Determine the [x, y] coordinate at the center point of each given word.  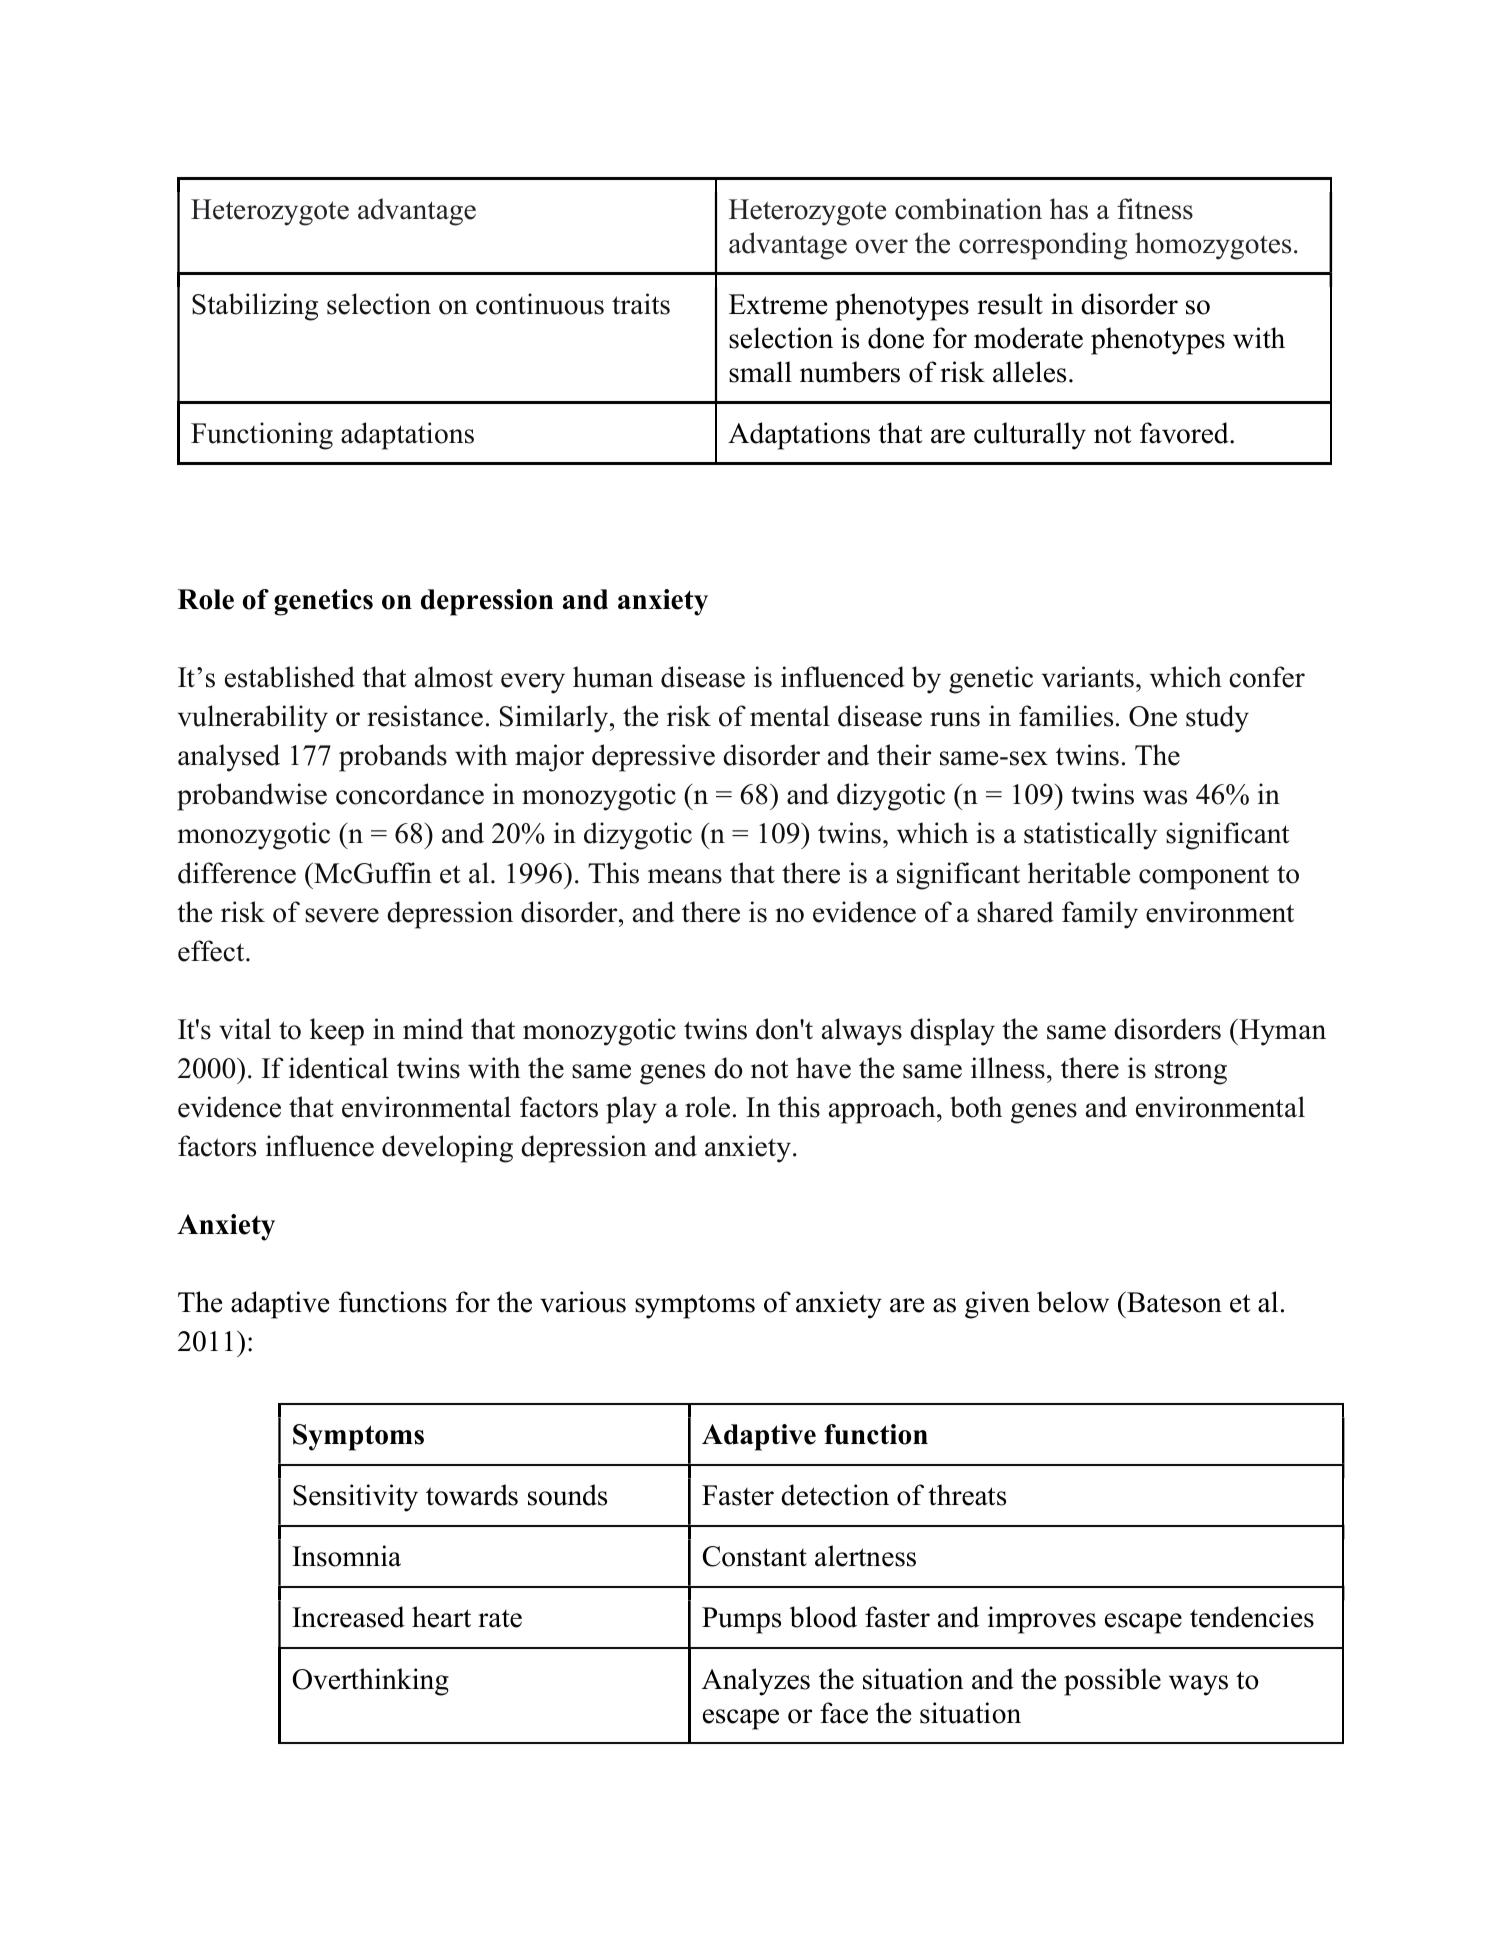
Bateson [1173, 1302]
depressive [653, 758]
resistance [425, 716]
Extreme [778, 304]
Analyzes [756, 1682]
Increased [348, 1617]
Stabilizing [255, 307]
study [1217, 719]
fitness [1155, 209]
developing [447, 1149]
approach [883, 1110]
